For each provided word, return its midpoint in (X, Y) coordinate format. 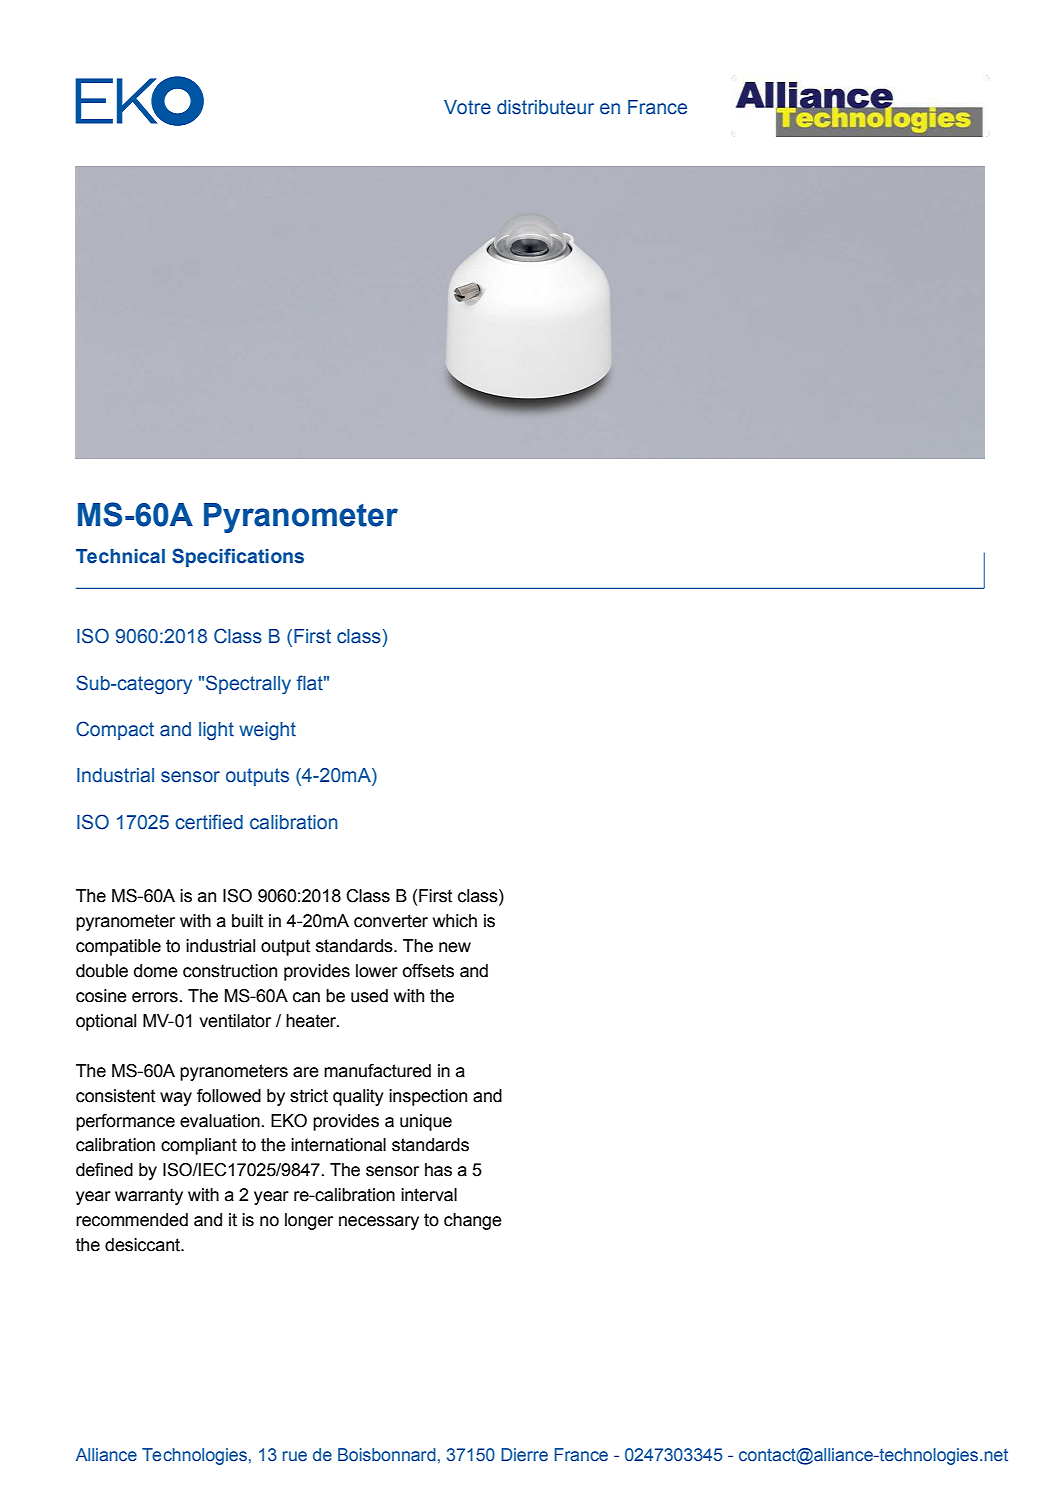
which (455, 921)
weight (267, 731)
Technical (120, 556)
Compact (115, 730)
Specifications (238, 557)
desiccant (143, 1245)
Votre (467, 107)
